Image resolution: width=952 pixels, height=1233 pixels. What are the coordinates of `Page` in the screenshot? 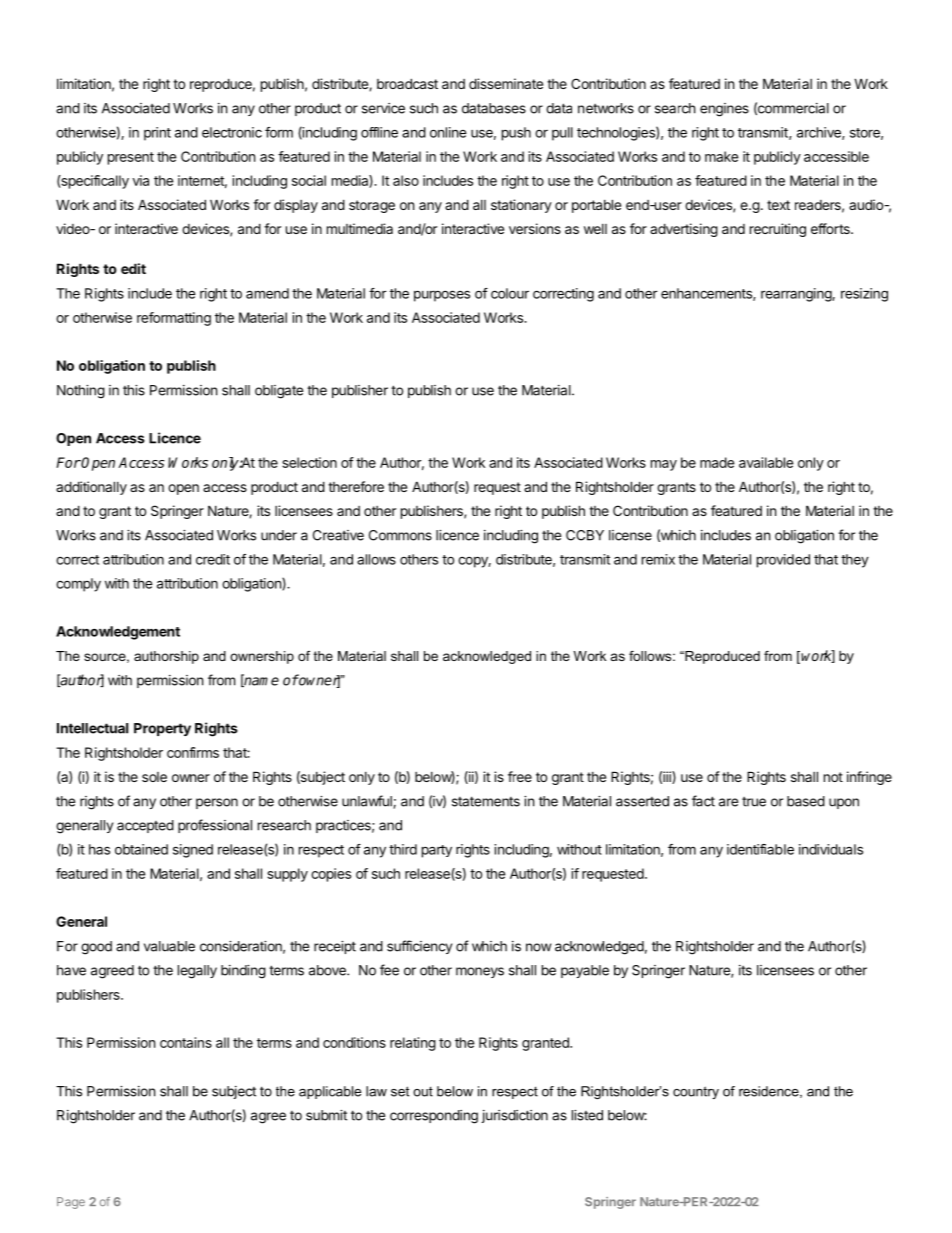 It's located at (71, 1203).
